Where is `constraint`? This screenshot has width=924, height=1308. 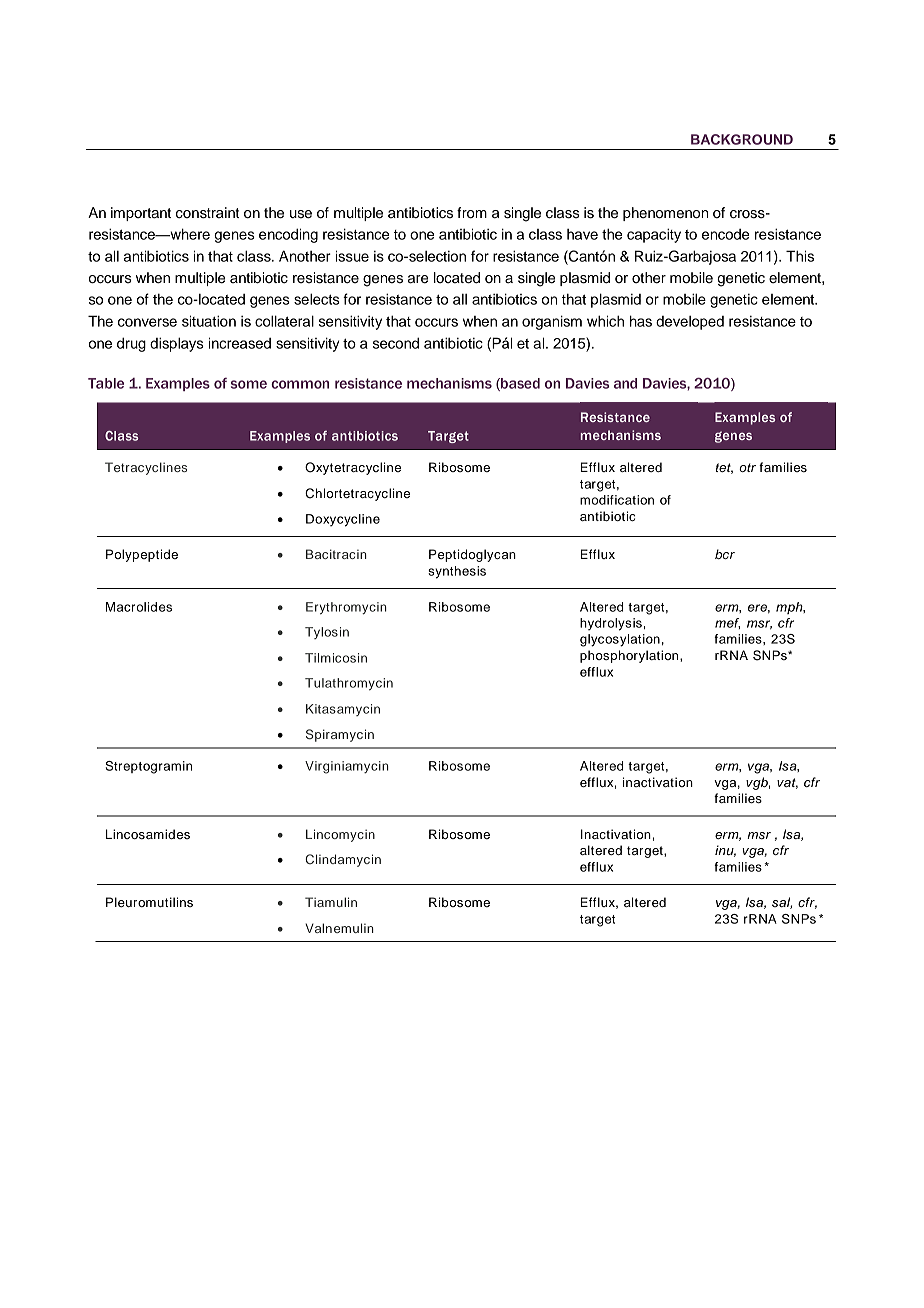
constraint is located at coordinates (207, 213).
